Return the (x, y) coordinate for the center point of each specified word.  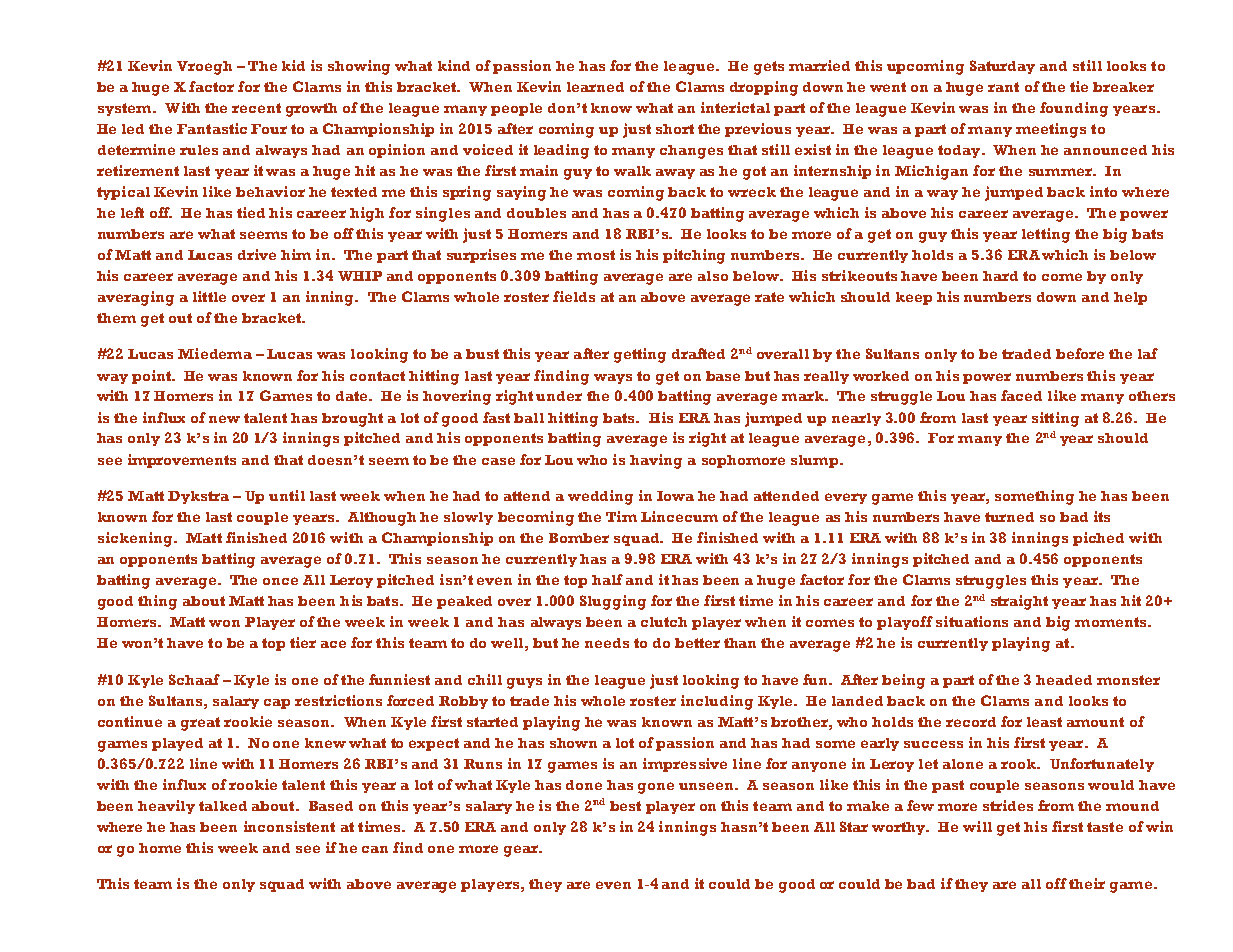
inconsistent (289, 826)
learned (595, 87)
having (656, 461)
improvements (182, 461)
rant (1003, 87)
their (1087, 883)
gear (522, 851)
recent (256, 108)
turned (1009, 517)
